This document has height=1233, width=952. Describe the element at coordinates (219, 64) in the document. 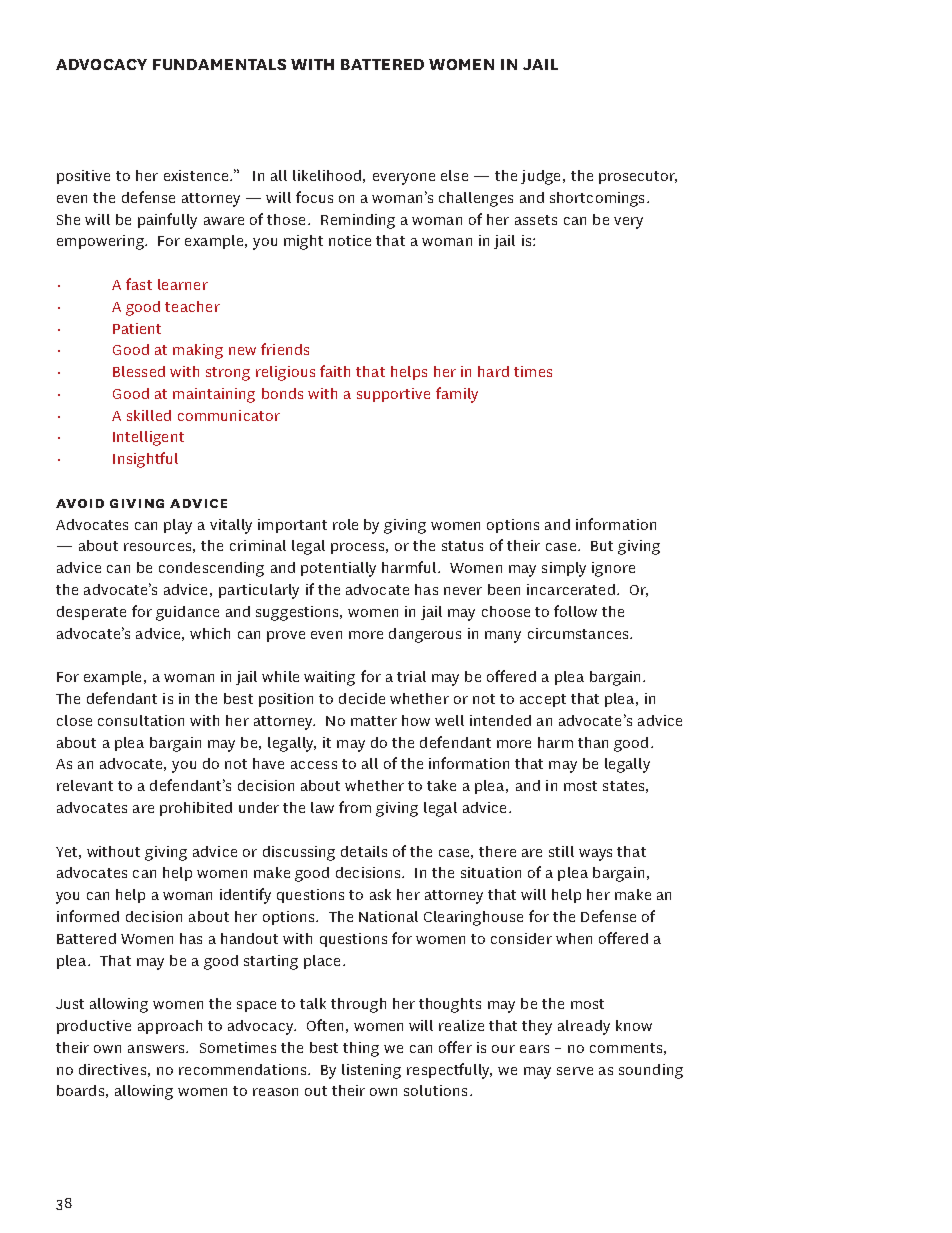

I see `Fundamentals` at that location.
